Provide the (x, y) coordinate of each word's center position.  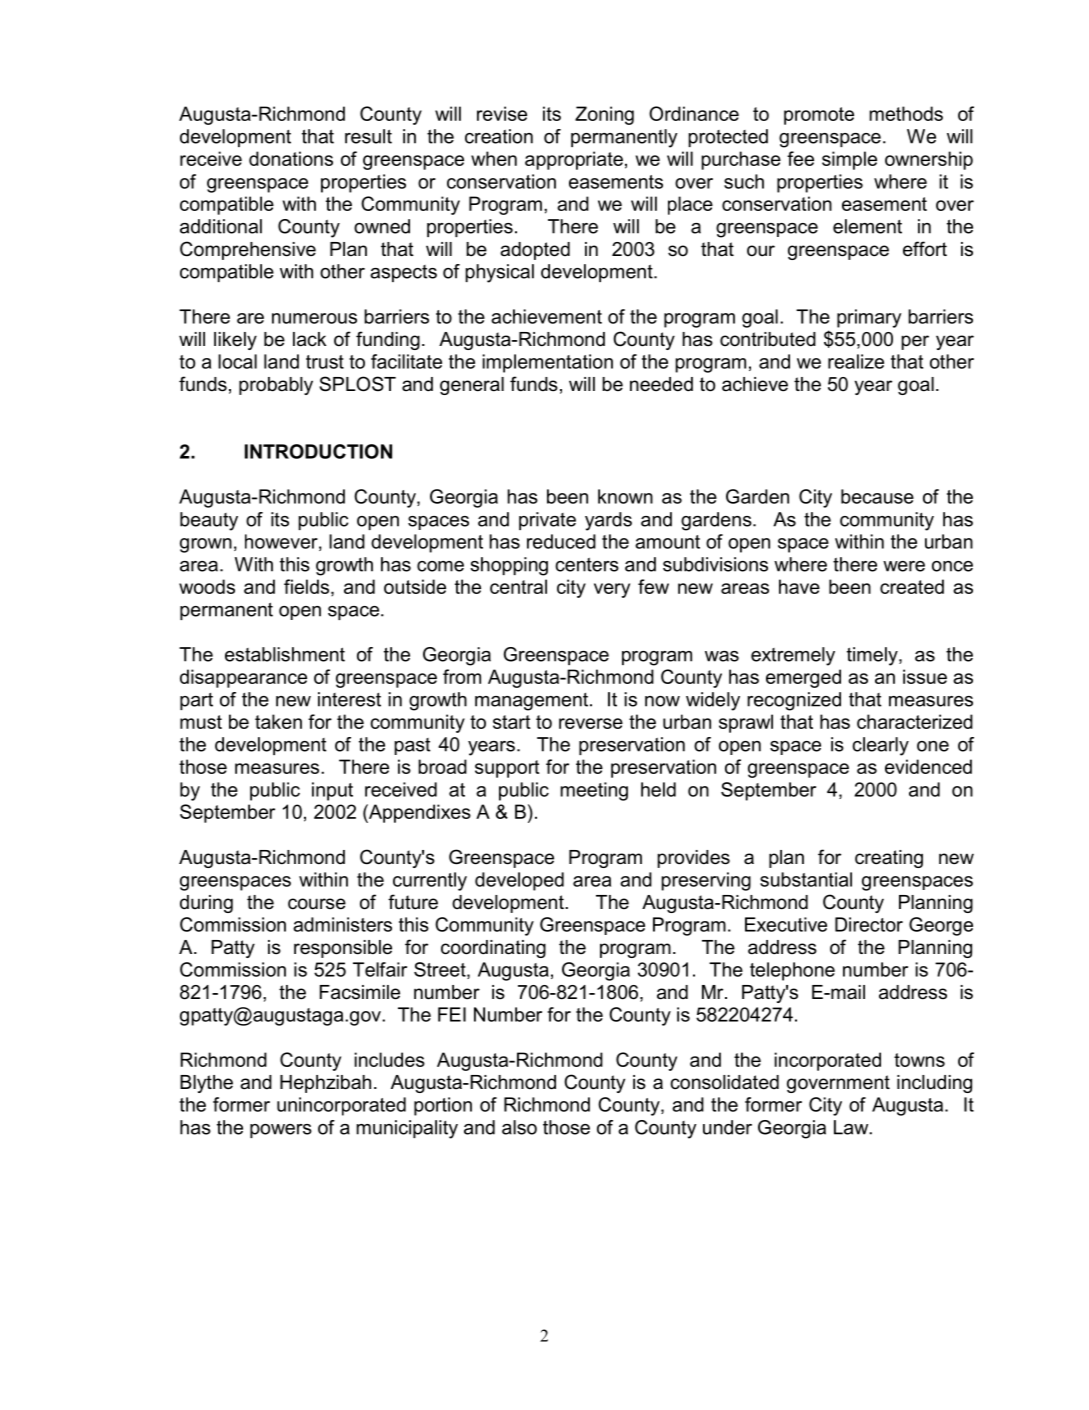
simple (849, 160)
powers (281, 1131)
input (332, 791)
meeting (594, 791)
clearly (880, 746)
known (625, 496)
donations (291, 158)
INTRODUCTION (318, 451)
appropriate (574, 160)
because (877, 496)
